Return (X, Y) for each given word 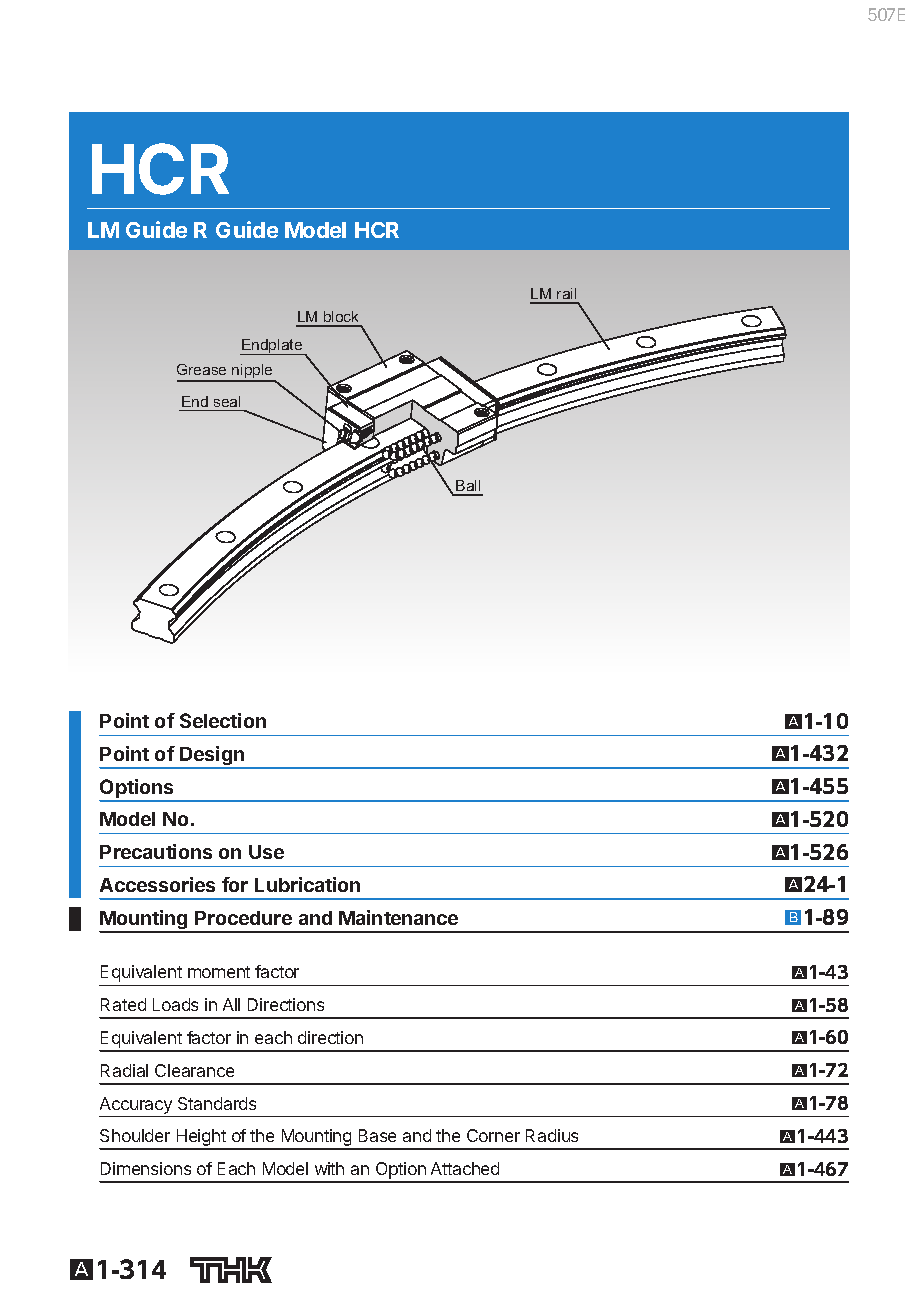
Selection (223, 720)
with (329, 1168)
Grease (201, 369)
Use (266, 852)
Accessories (157, 884)
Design (212, 757)
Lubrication (307, 884)
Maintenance (398, 917)
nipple (252, 372)
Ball (468, 487)
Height (201, 1139)
